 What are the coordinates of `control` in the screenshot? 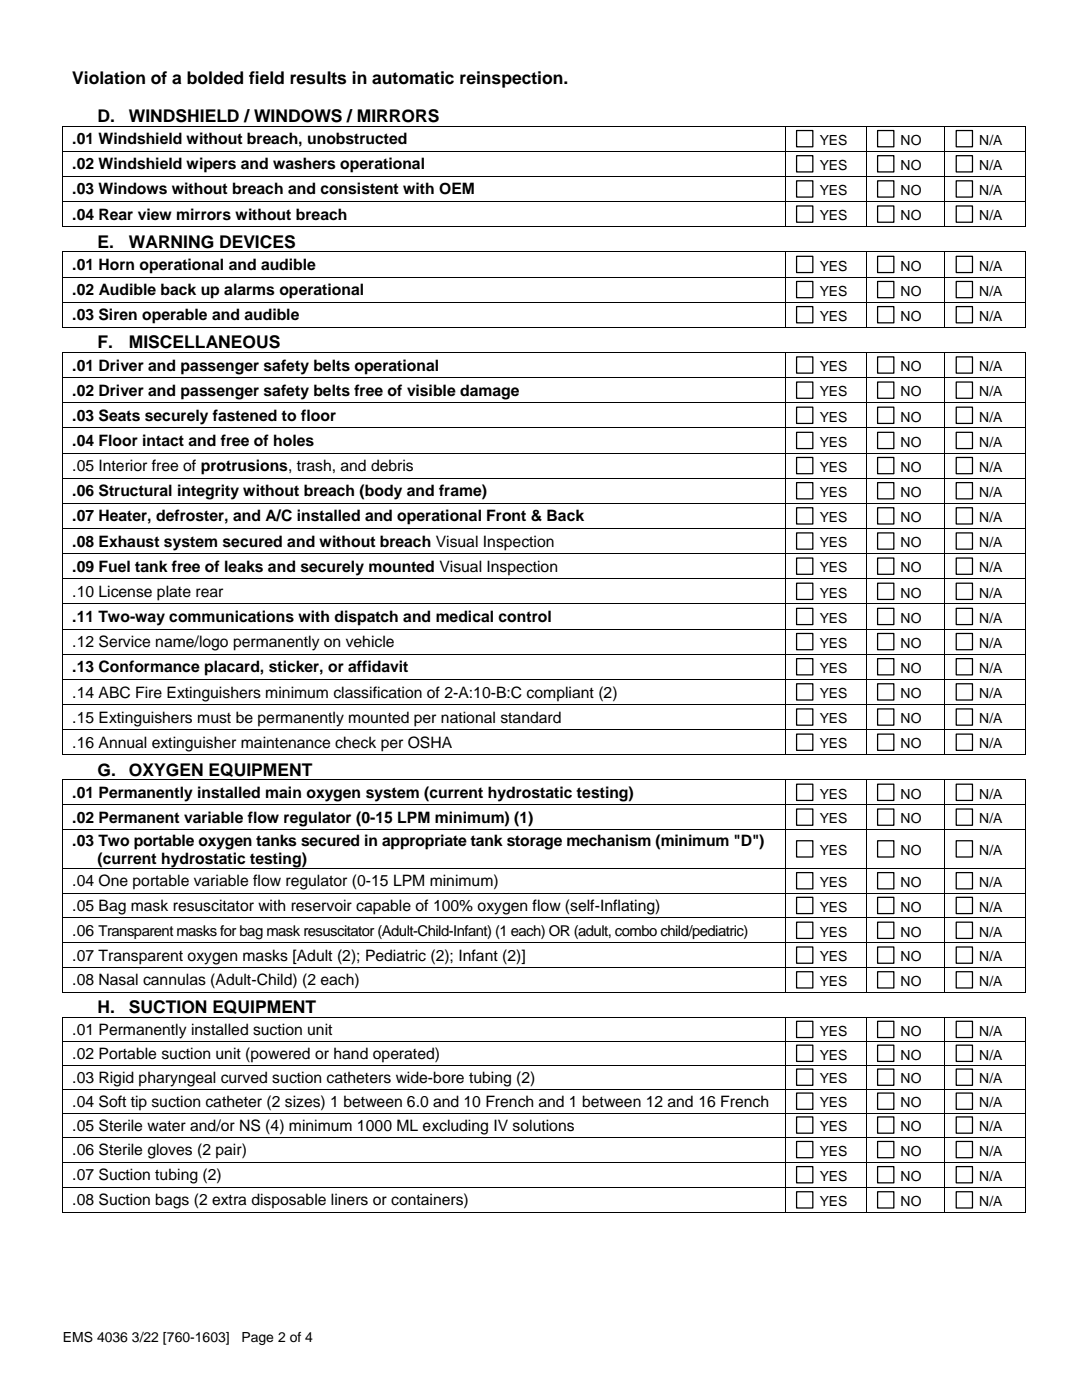 It's located at (524, 616).
